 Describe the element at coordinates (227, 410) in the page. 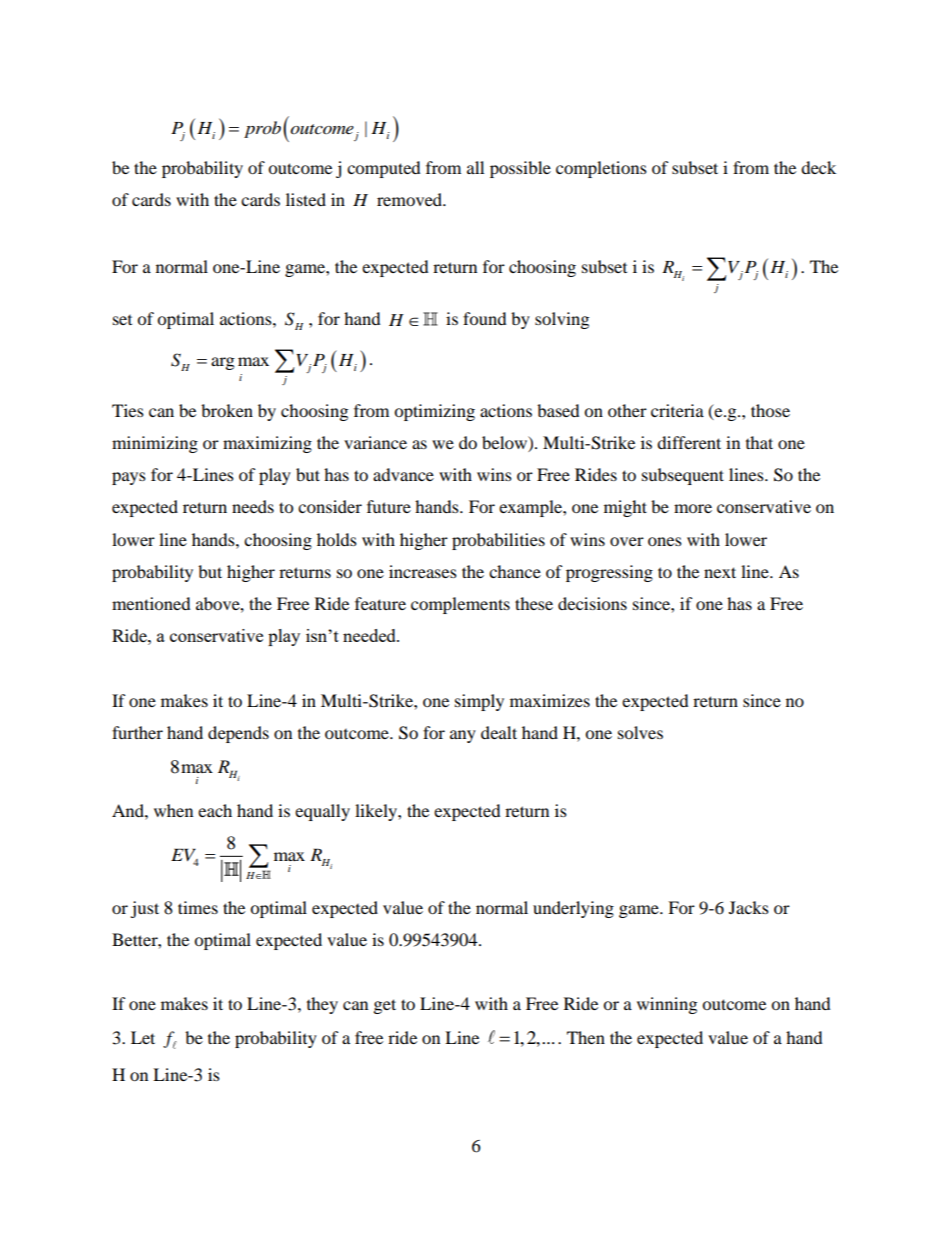

I see `broken` at that location.
